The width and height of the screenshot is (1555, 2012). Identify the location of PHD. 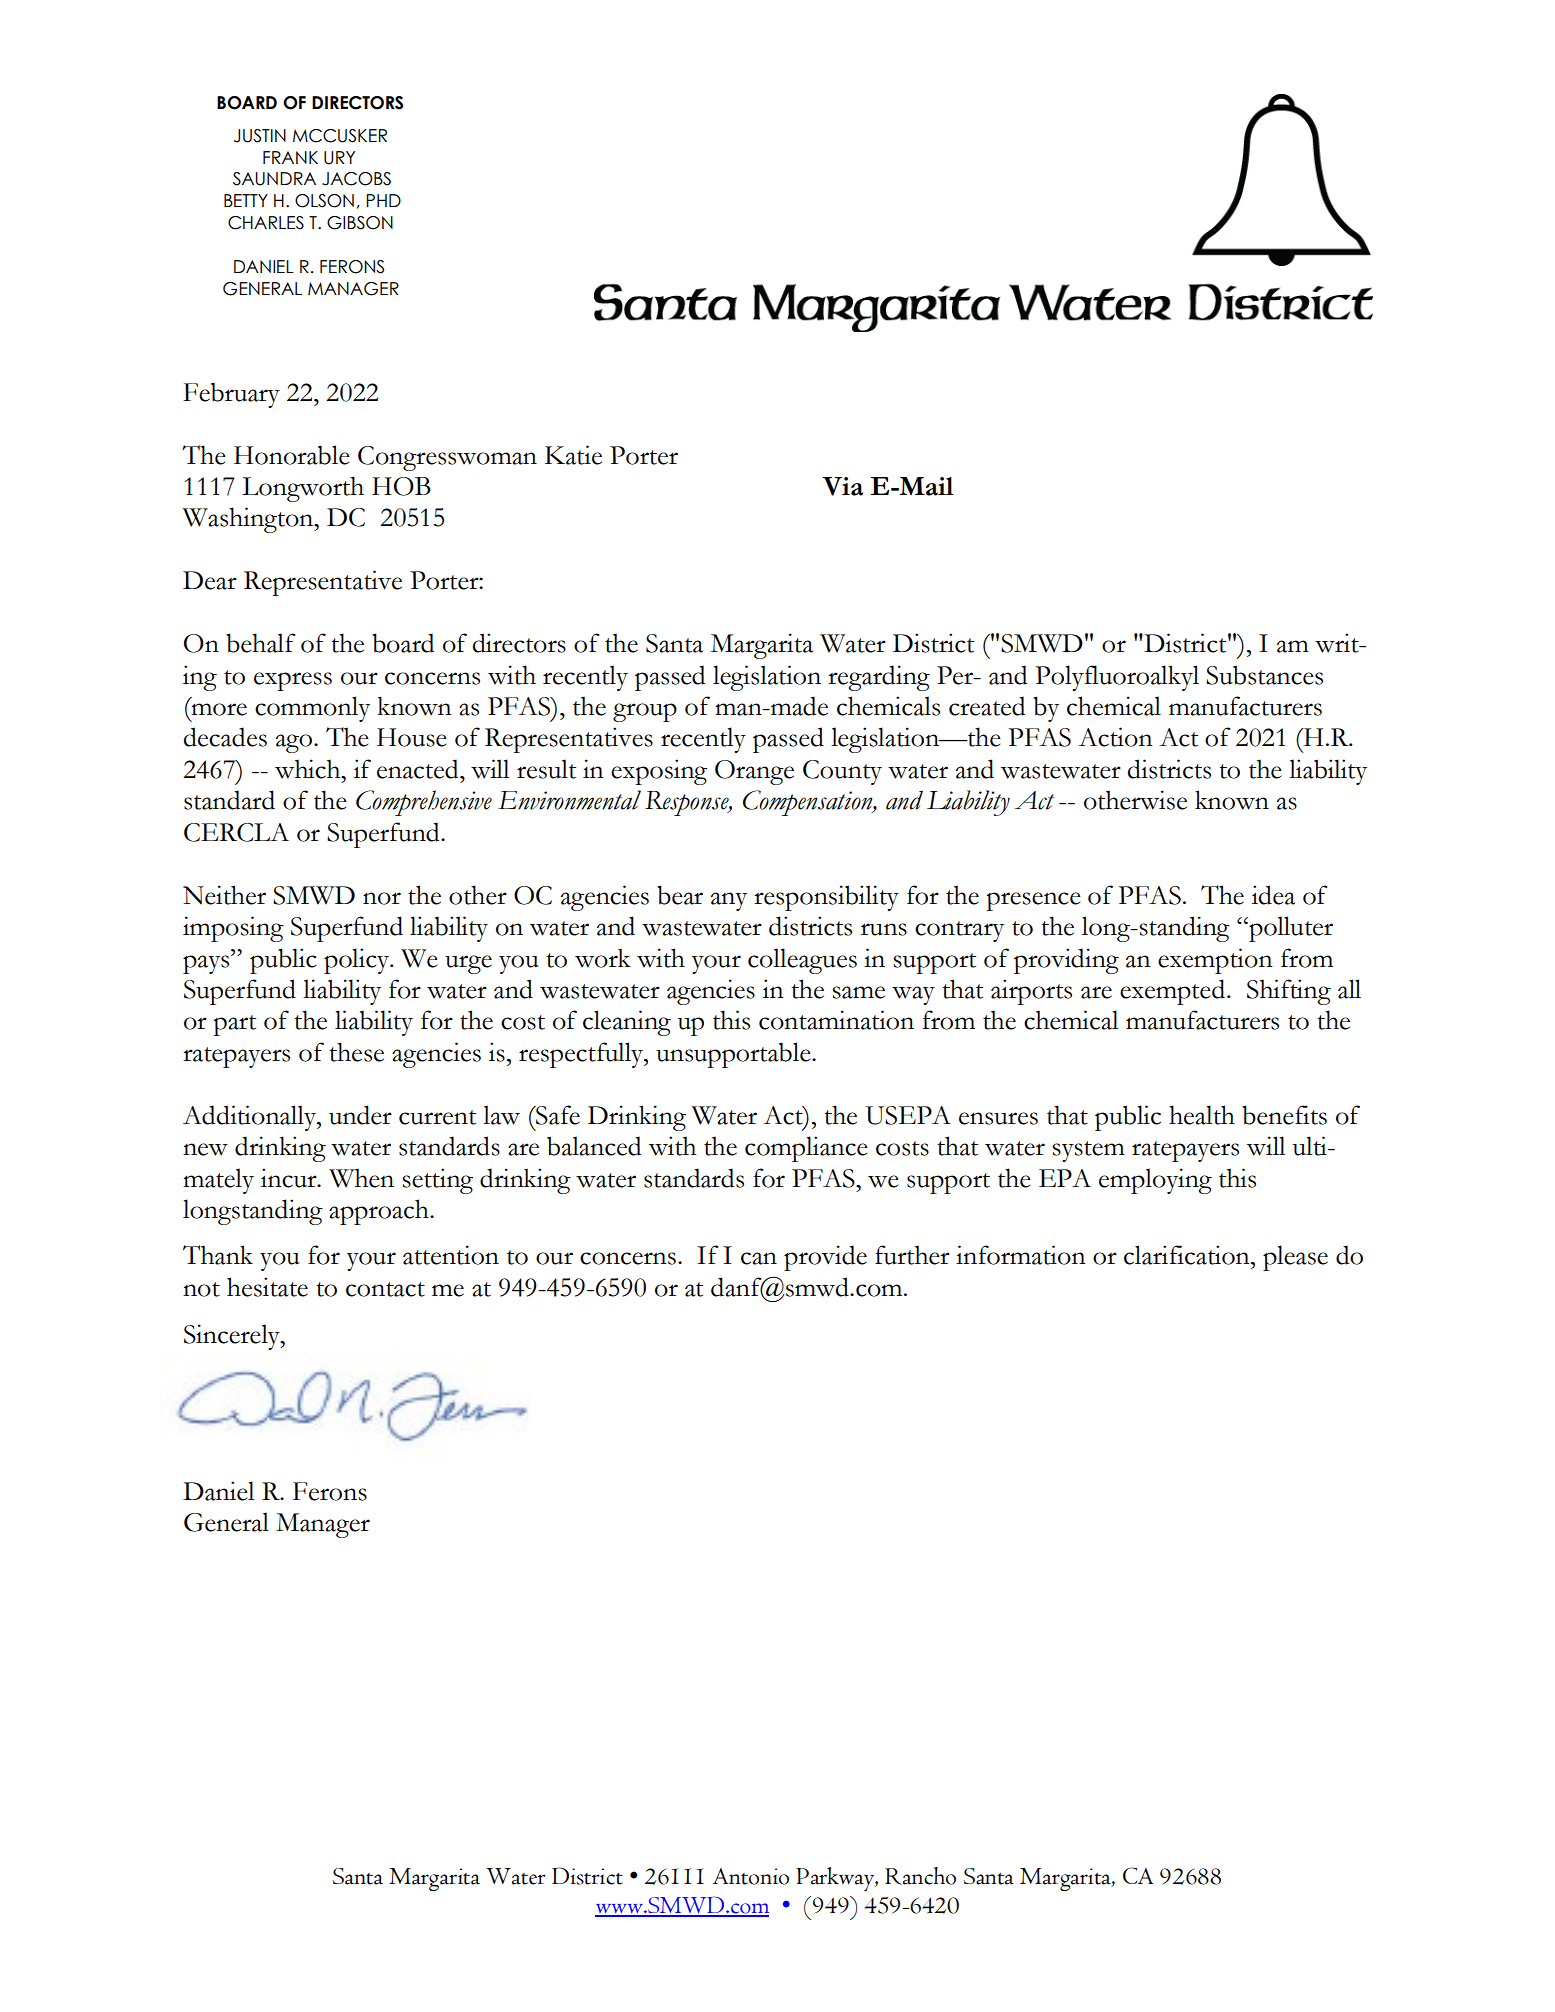
(383, 200).
